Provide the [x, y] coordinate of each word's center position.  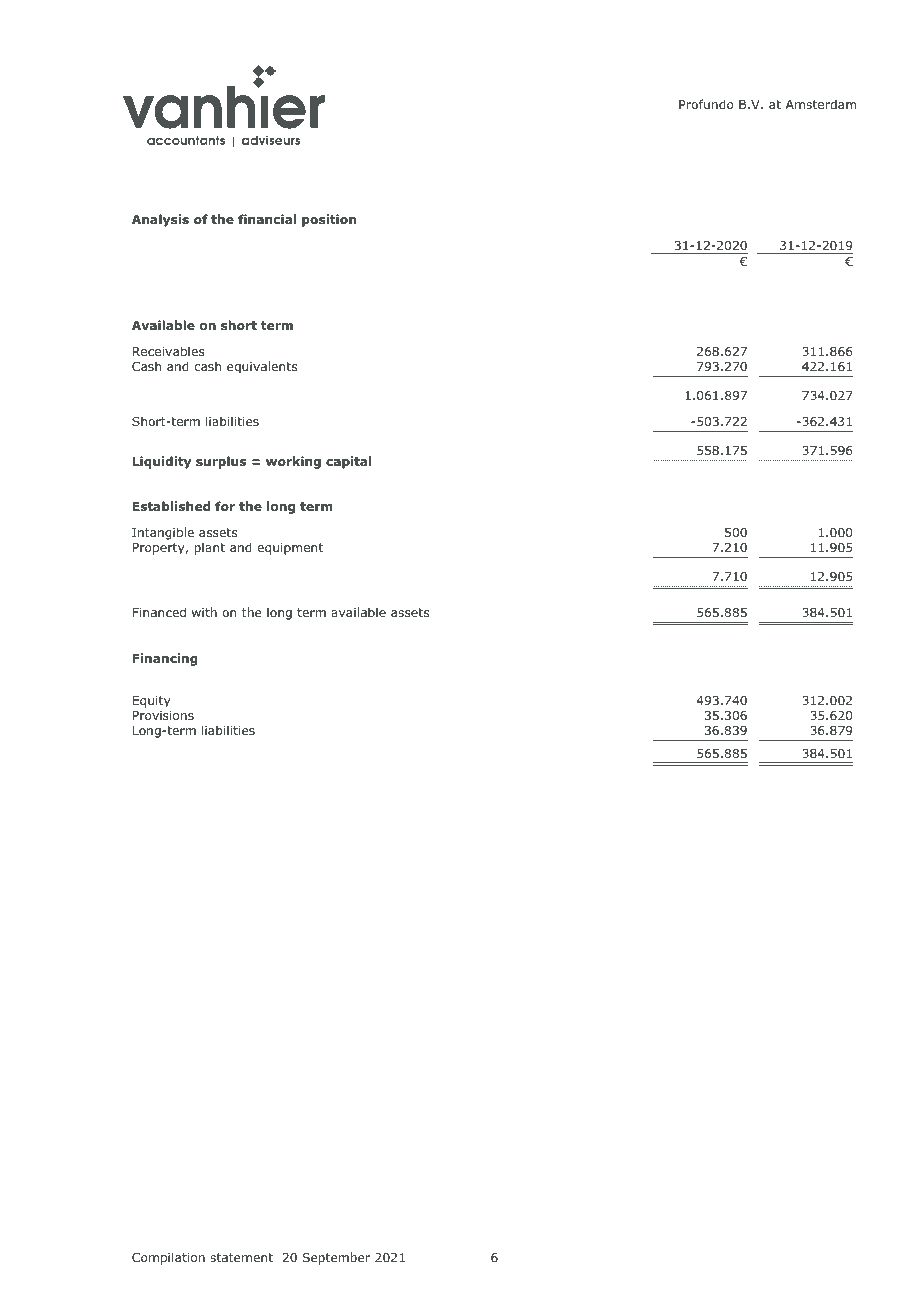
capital [348, 462]
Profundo [706, 104]
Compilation [168, 1258]
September [336, 1258]
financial [267, 219]
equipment [290, 549]
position [329, 220]
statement [241, 1257]
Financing [165, 659]
